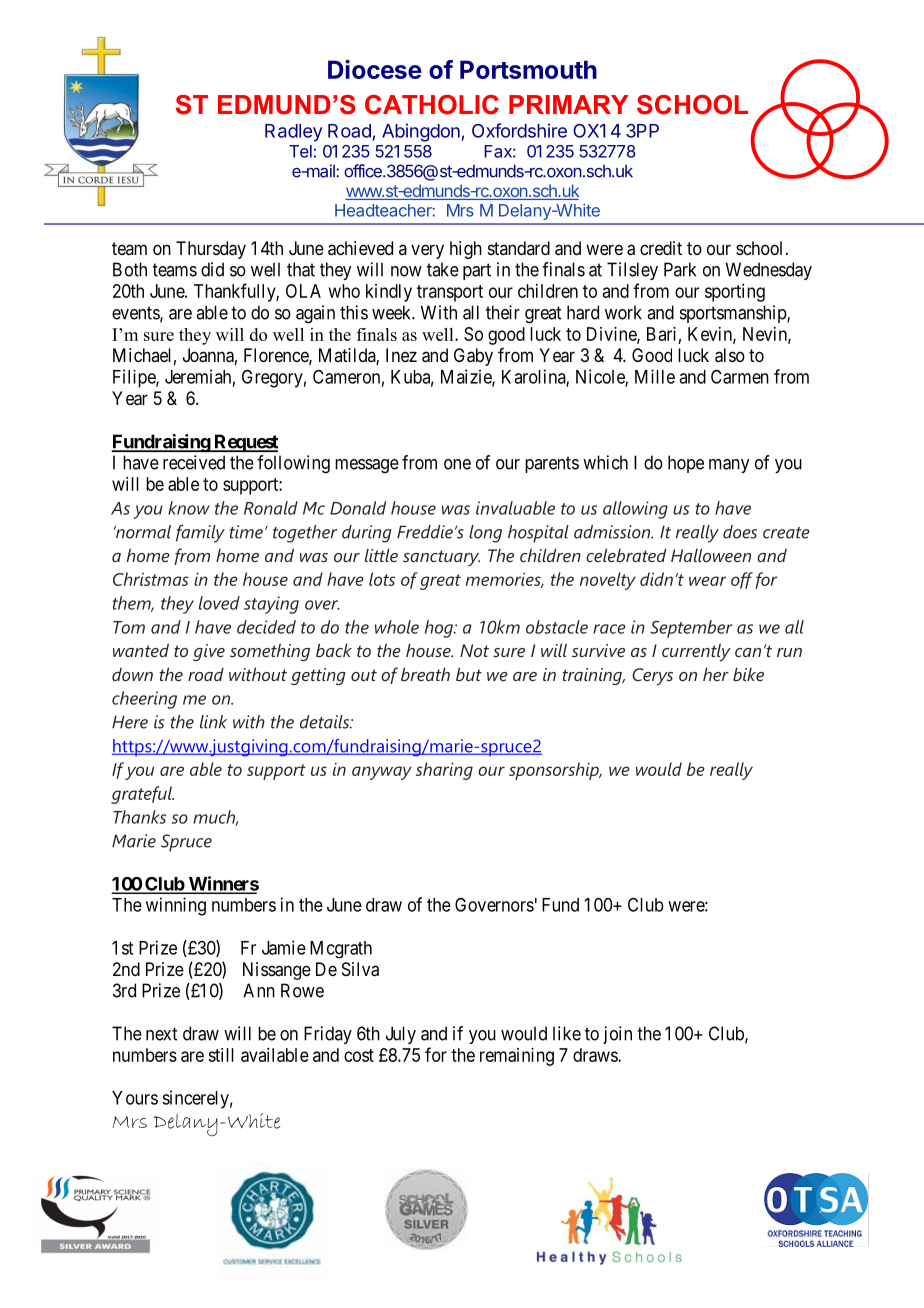  Describe the element at coordinates (748, 674) in the screenshot. I see `bike` at that location.
